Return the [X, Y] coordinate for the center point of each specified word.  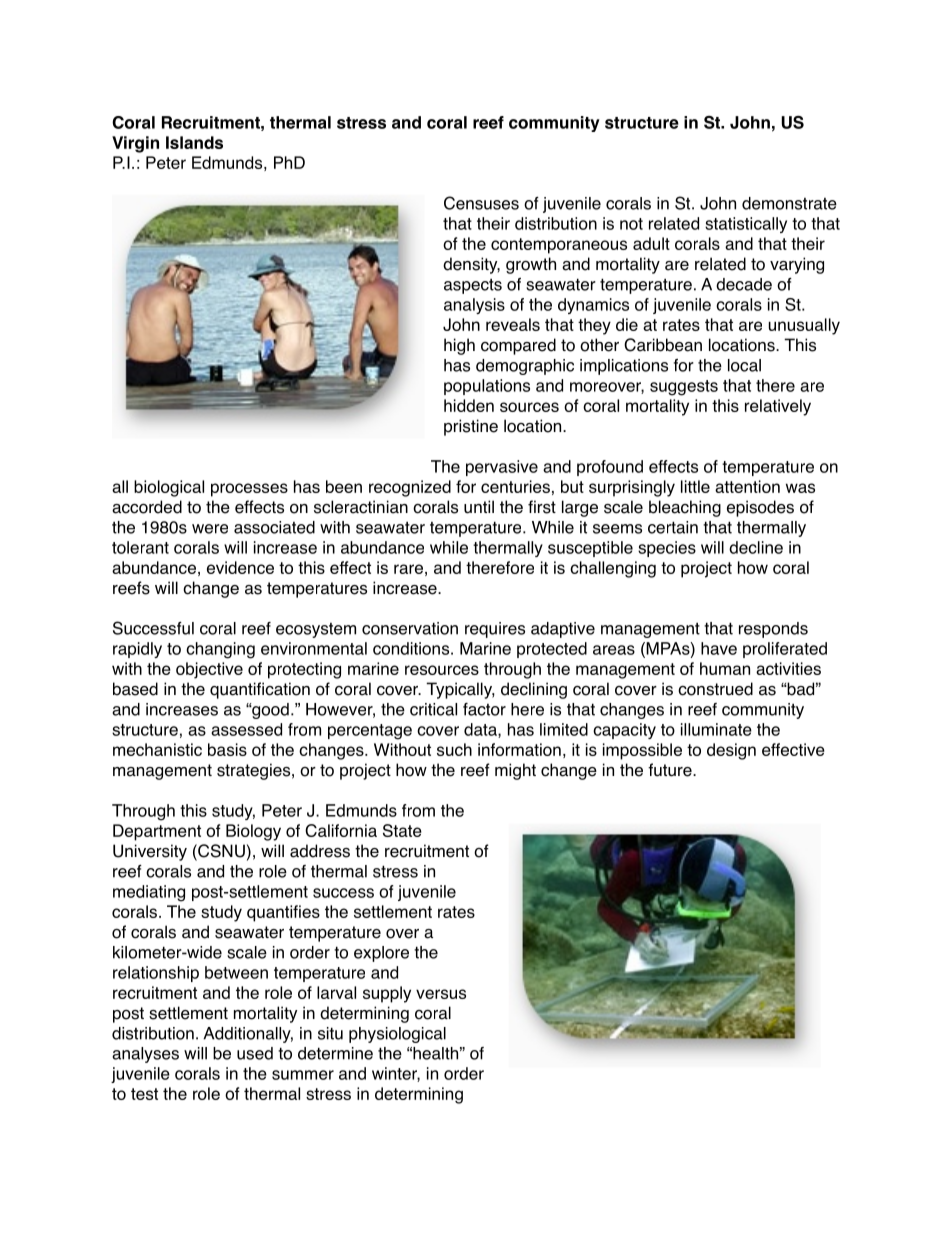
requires [495, 630]
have [719, 648]
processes [249, 490]
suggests [684, 388]
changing [220, 650]
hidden [469, 405]
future [671, 770]
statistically [746, 225]
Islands [194, 142]
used [255, 1053]
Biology [253, 832]
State [402, 830]
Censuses [481, 203]
